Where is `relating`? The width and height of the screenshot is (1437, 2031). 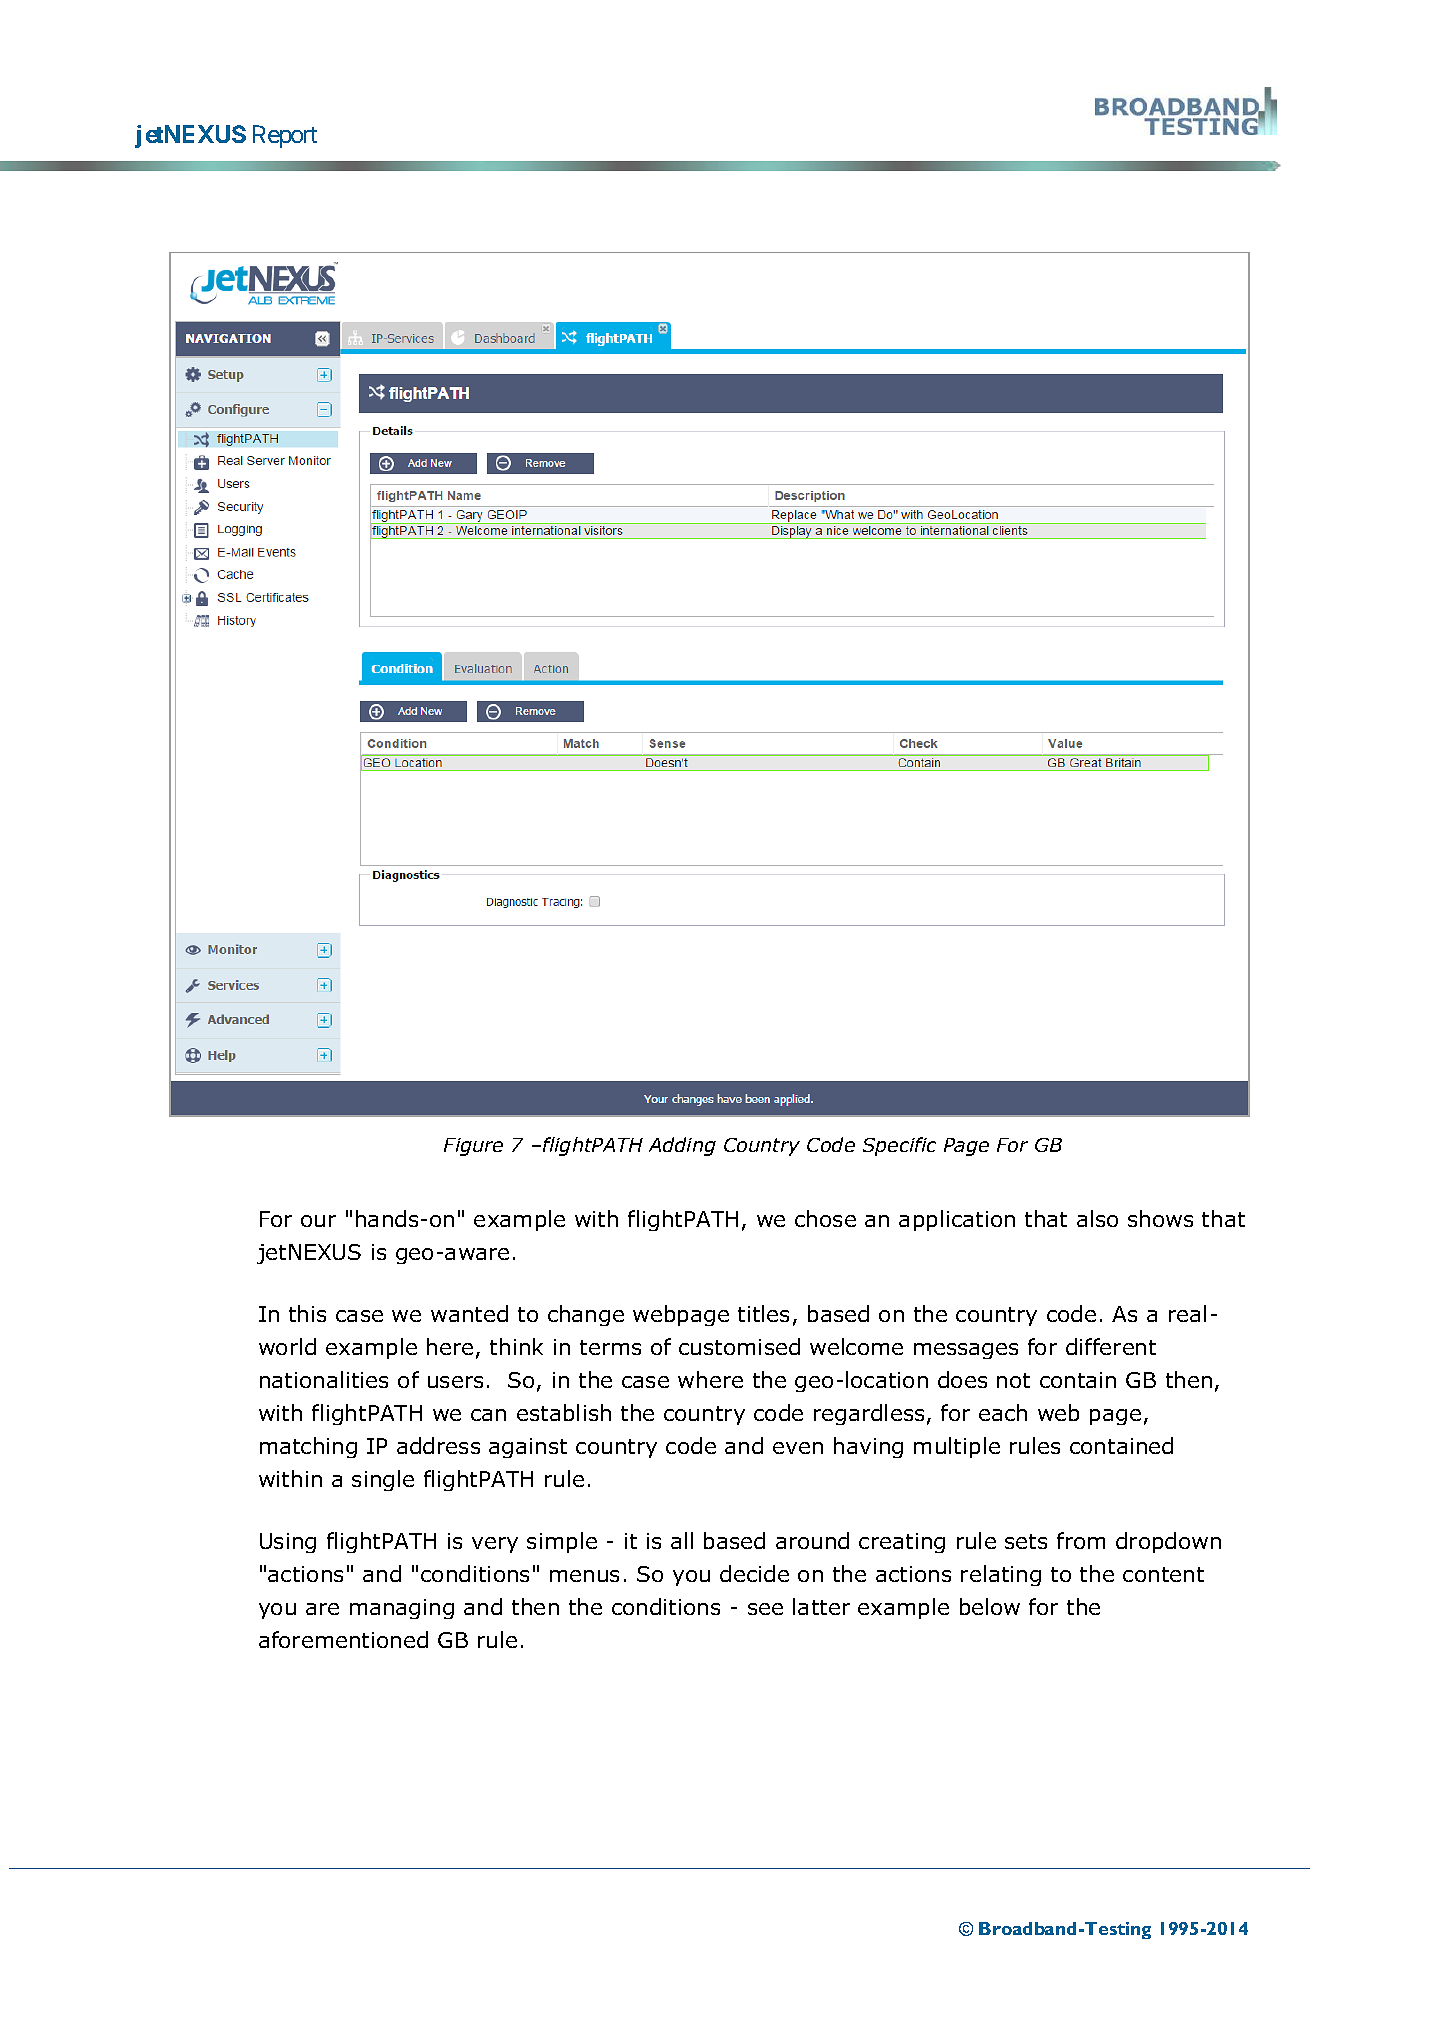 relating is located at coordinates (1001, 1575).
